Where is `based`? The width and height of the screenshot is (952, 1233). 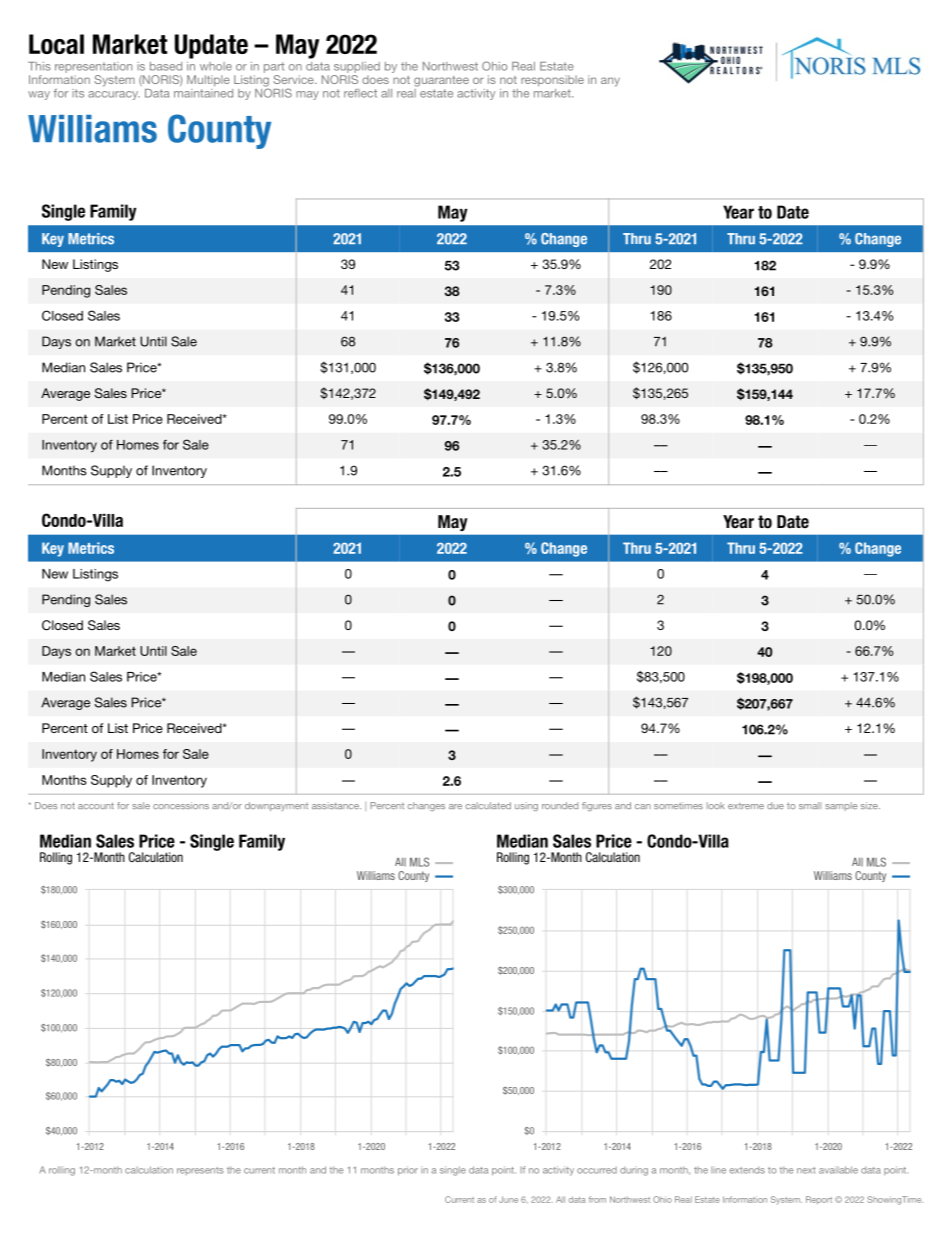
based is located at coordinates (166, 66).
